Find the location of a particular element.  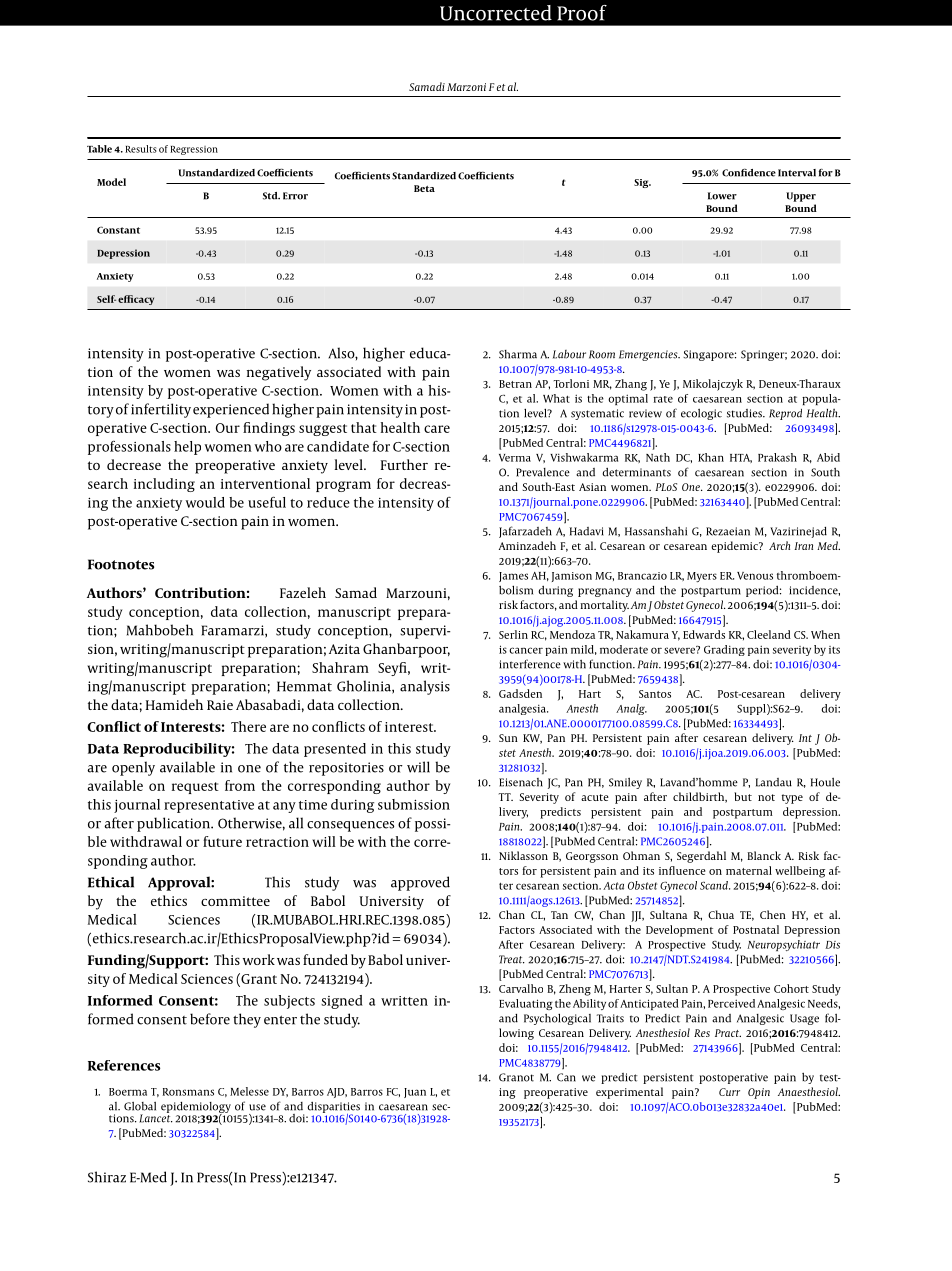

Confidence is located at coordinates (749, 173).
